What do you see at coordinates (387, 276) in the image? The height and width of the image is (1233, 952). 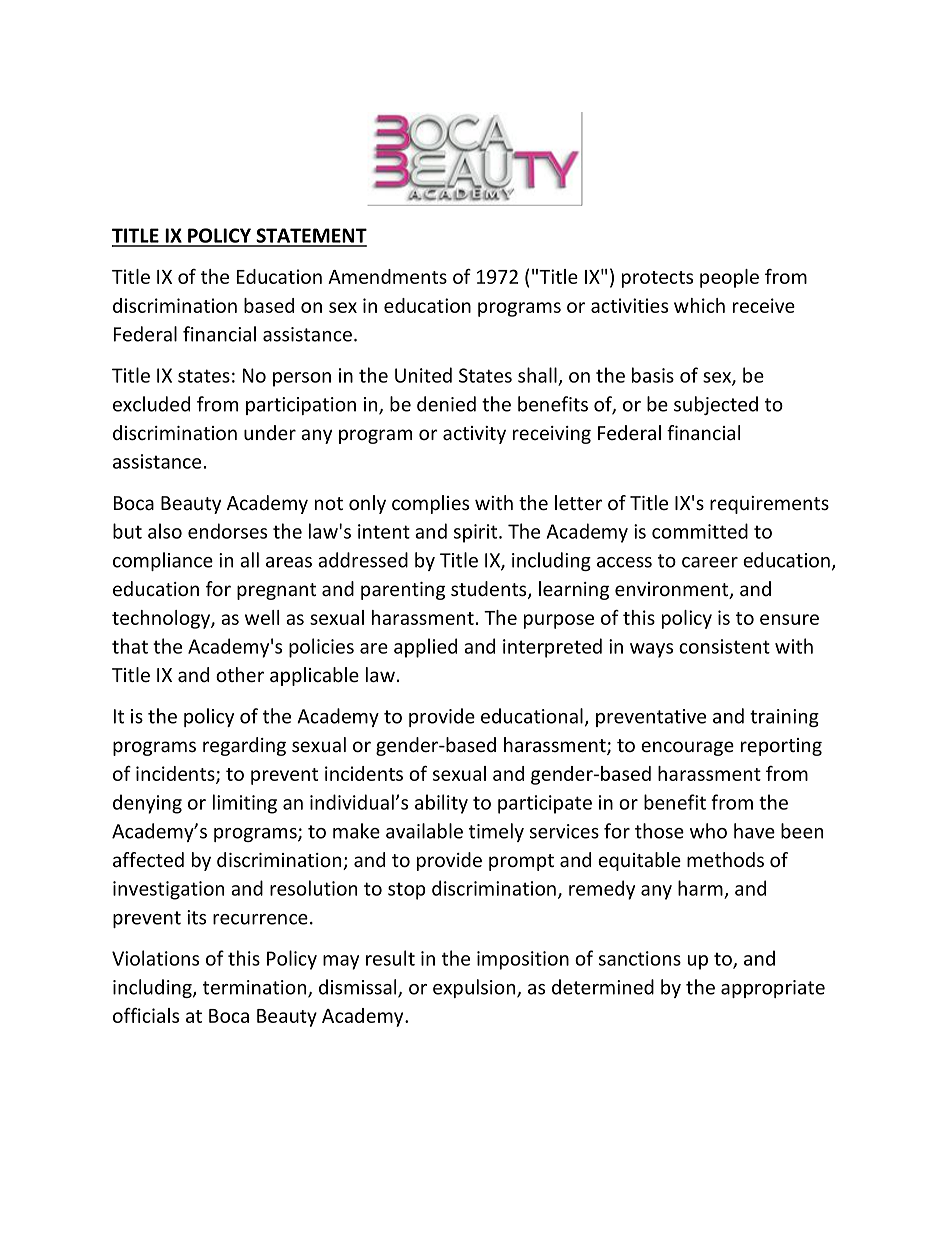 I see `Amendments` at bounding box center [387, 276].
